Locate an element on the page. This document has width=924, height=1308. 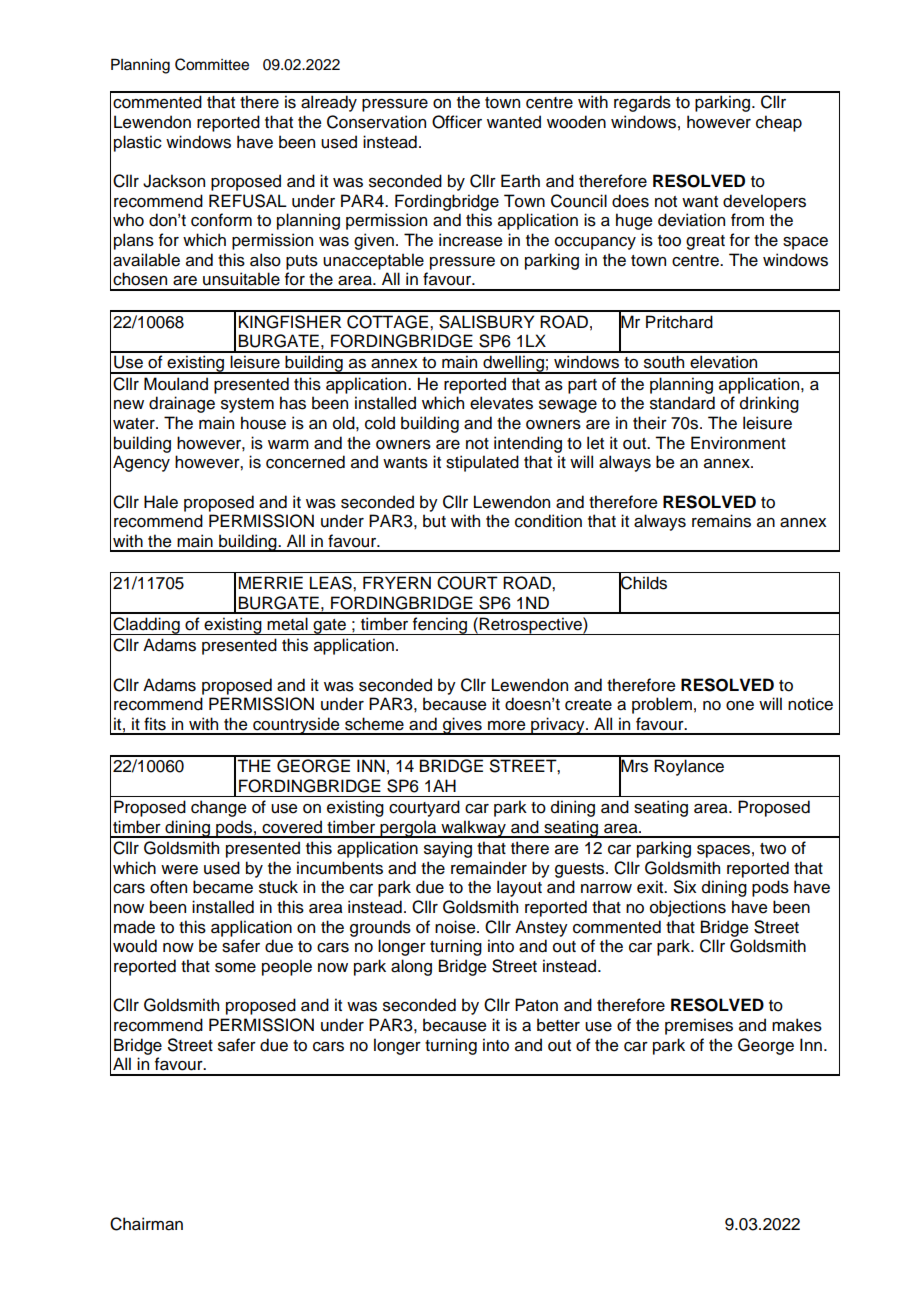
Committee is located at coordinates (212, 64).
